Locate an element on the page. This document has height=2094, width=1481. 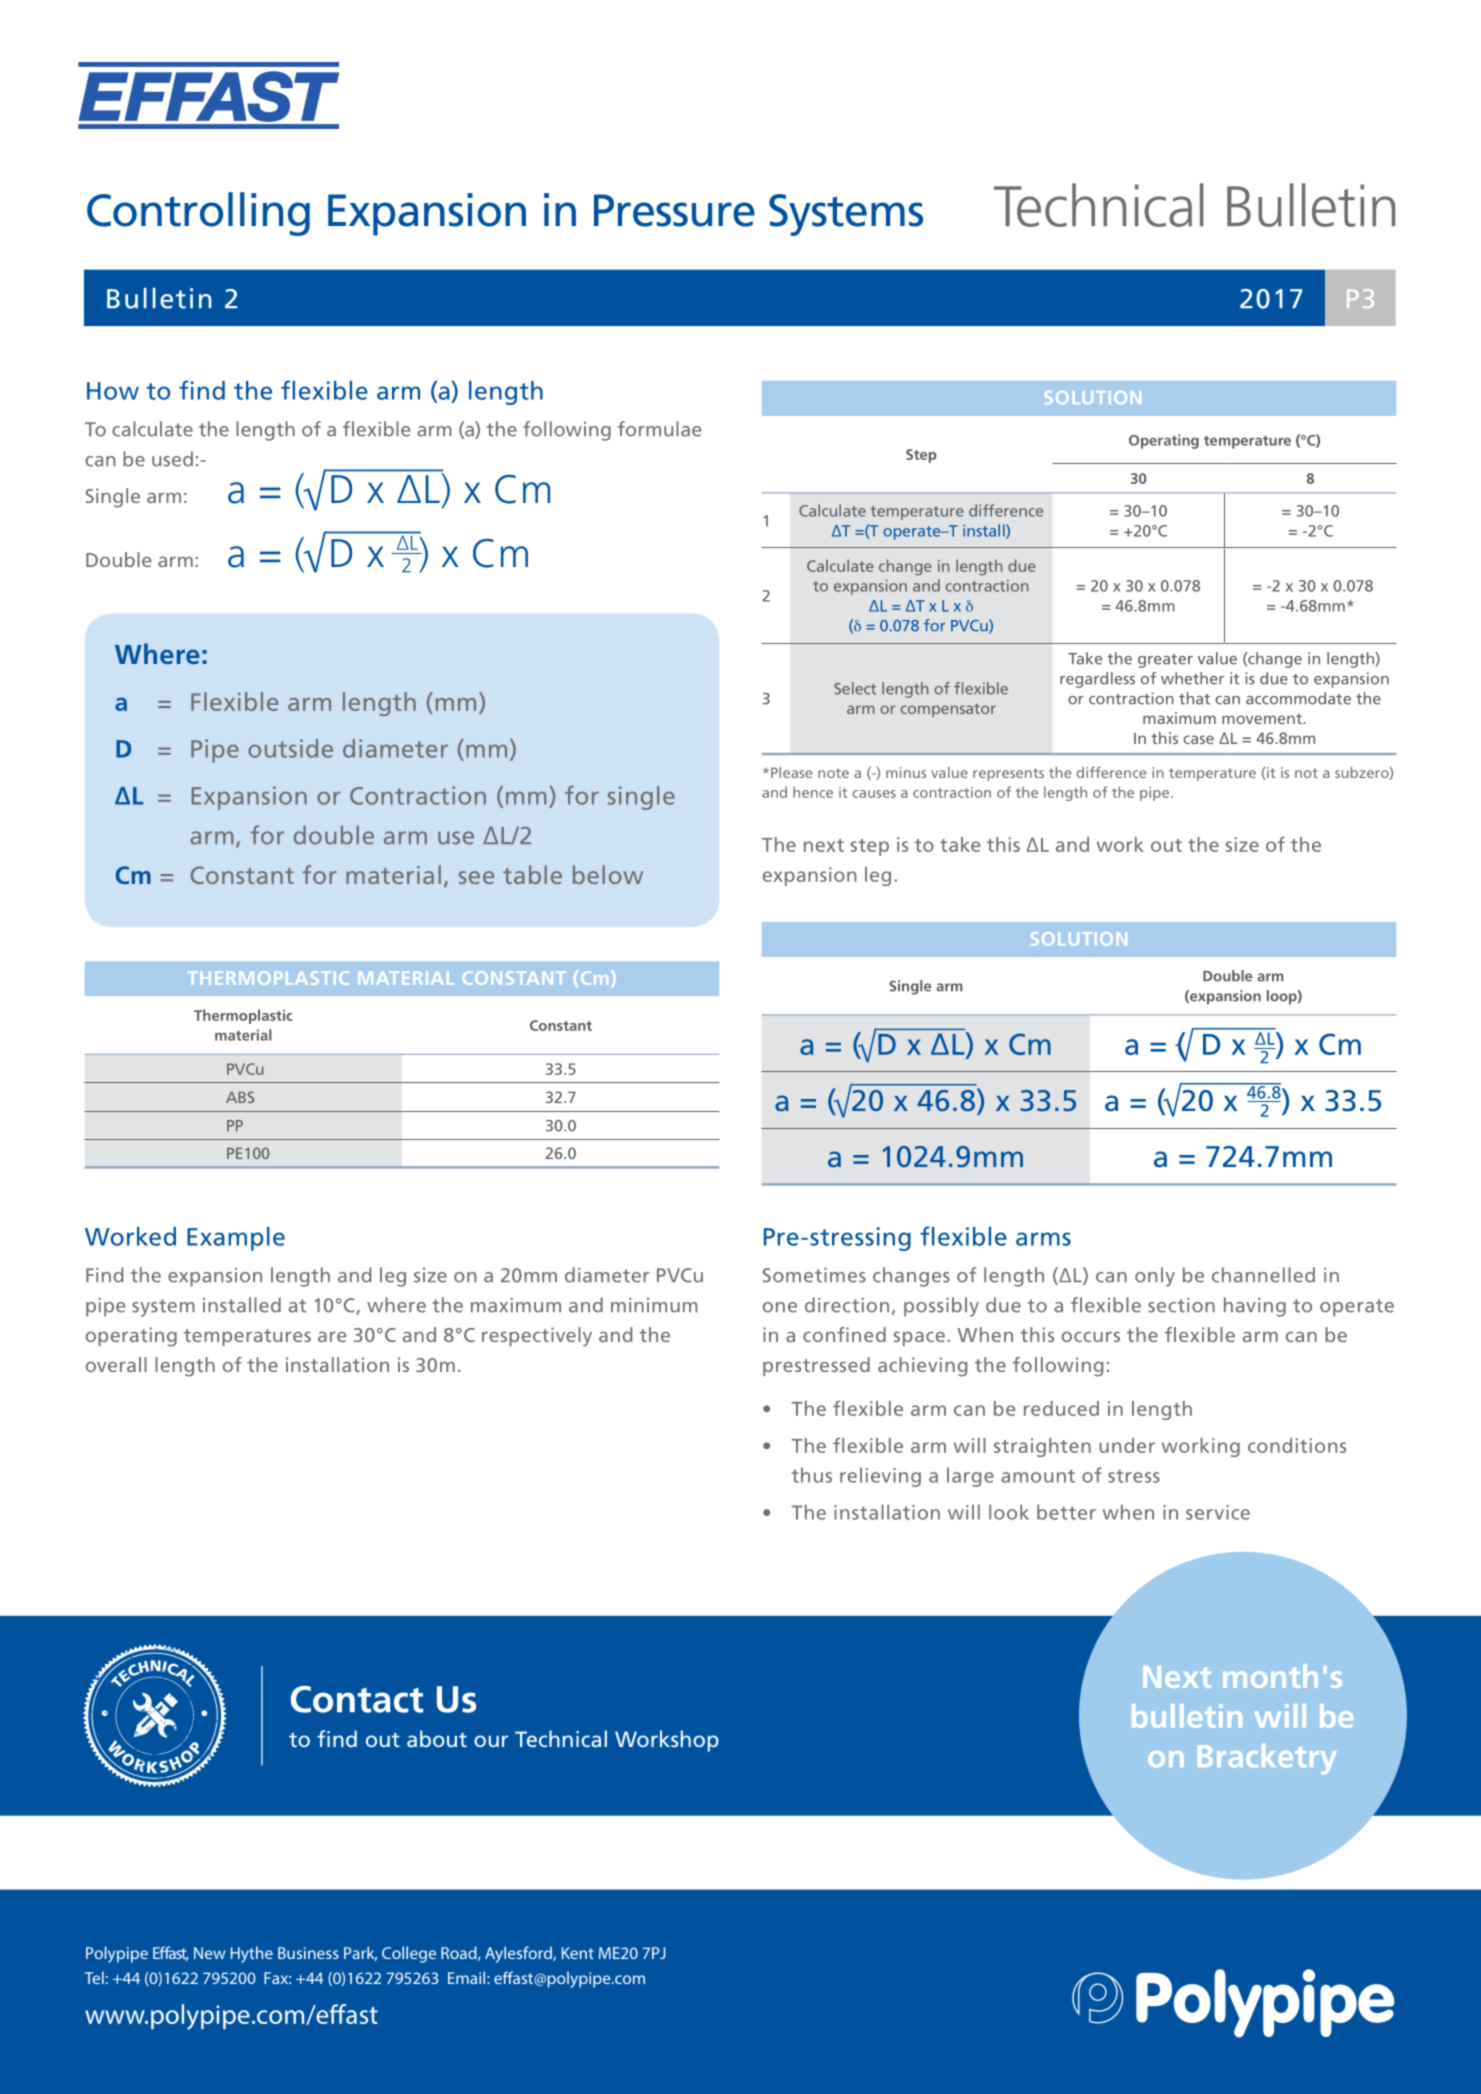
whether is located at coordinates (1192, 678).
